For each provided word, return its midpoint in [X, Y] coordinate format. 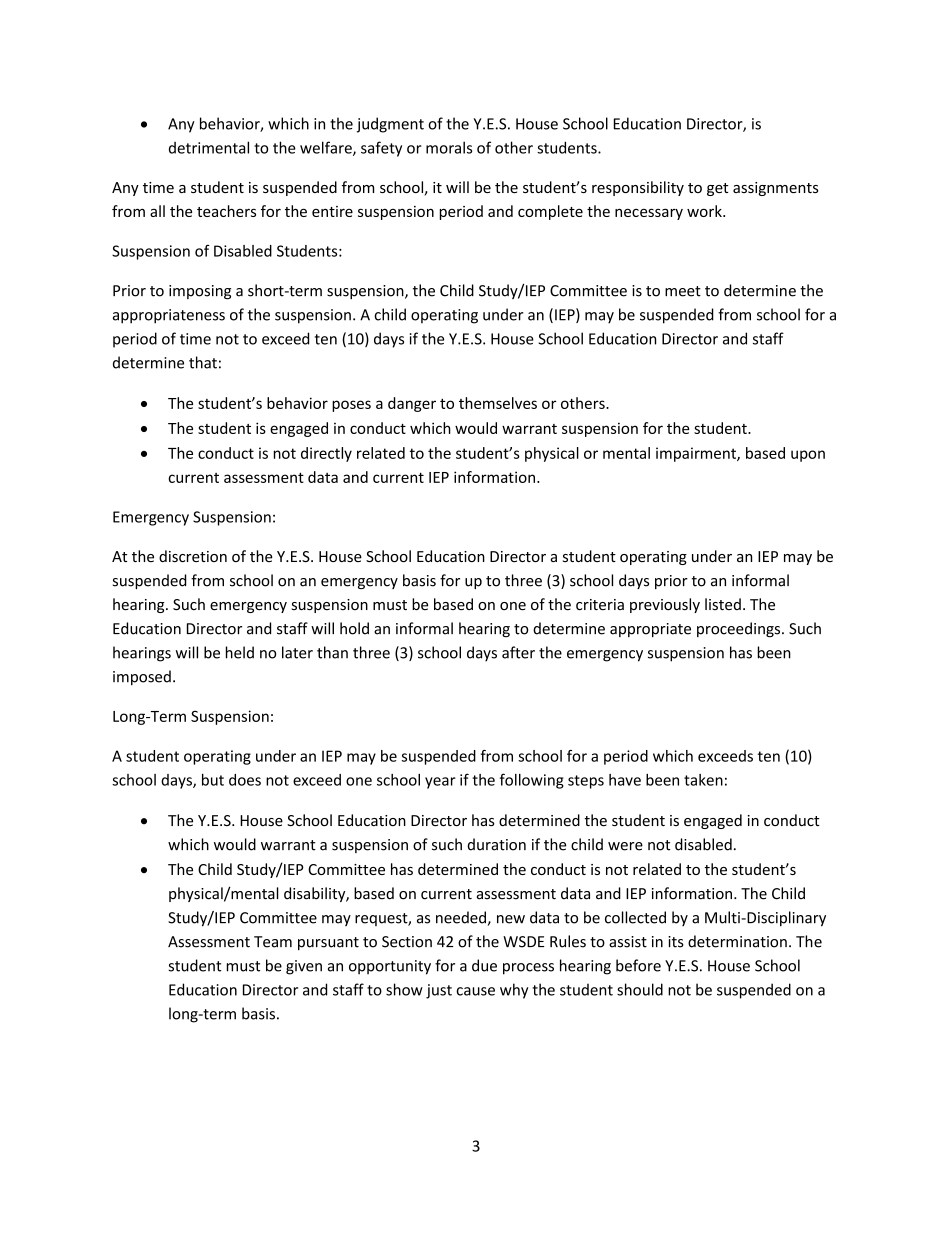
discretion [193, 556]
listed [723, 604]
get [717, 189]
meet [683, 291]
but [213, 780]
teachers [226, 211]
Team [273, 942]
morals [449, 147]
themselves [498, 403]
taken [703, 780]
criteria [600, 604]
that [203, 362]
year [440, 783]
